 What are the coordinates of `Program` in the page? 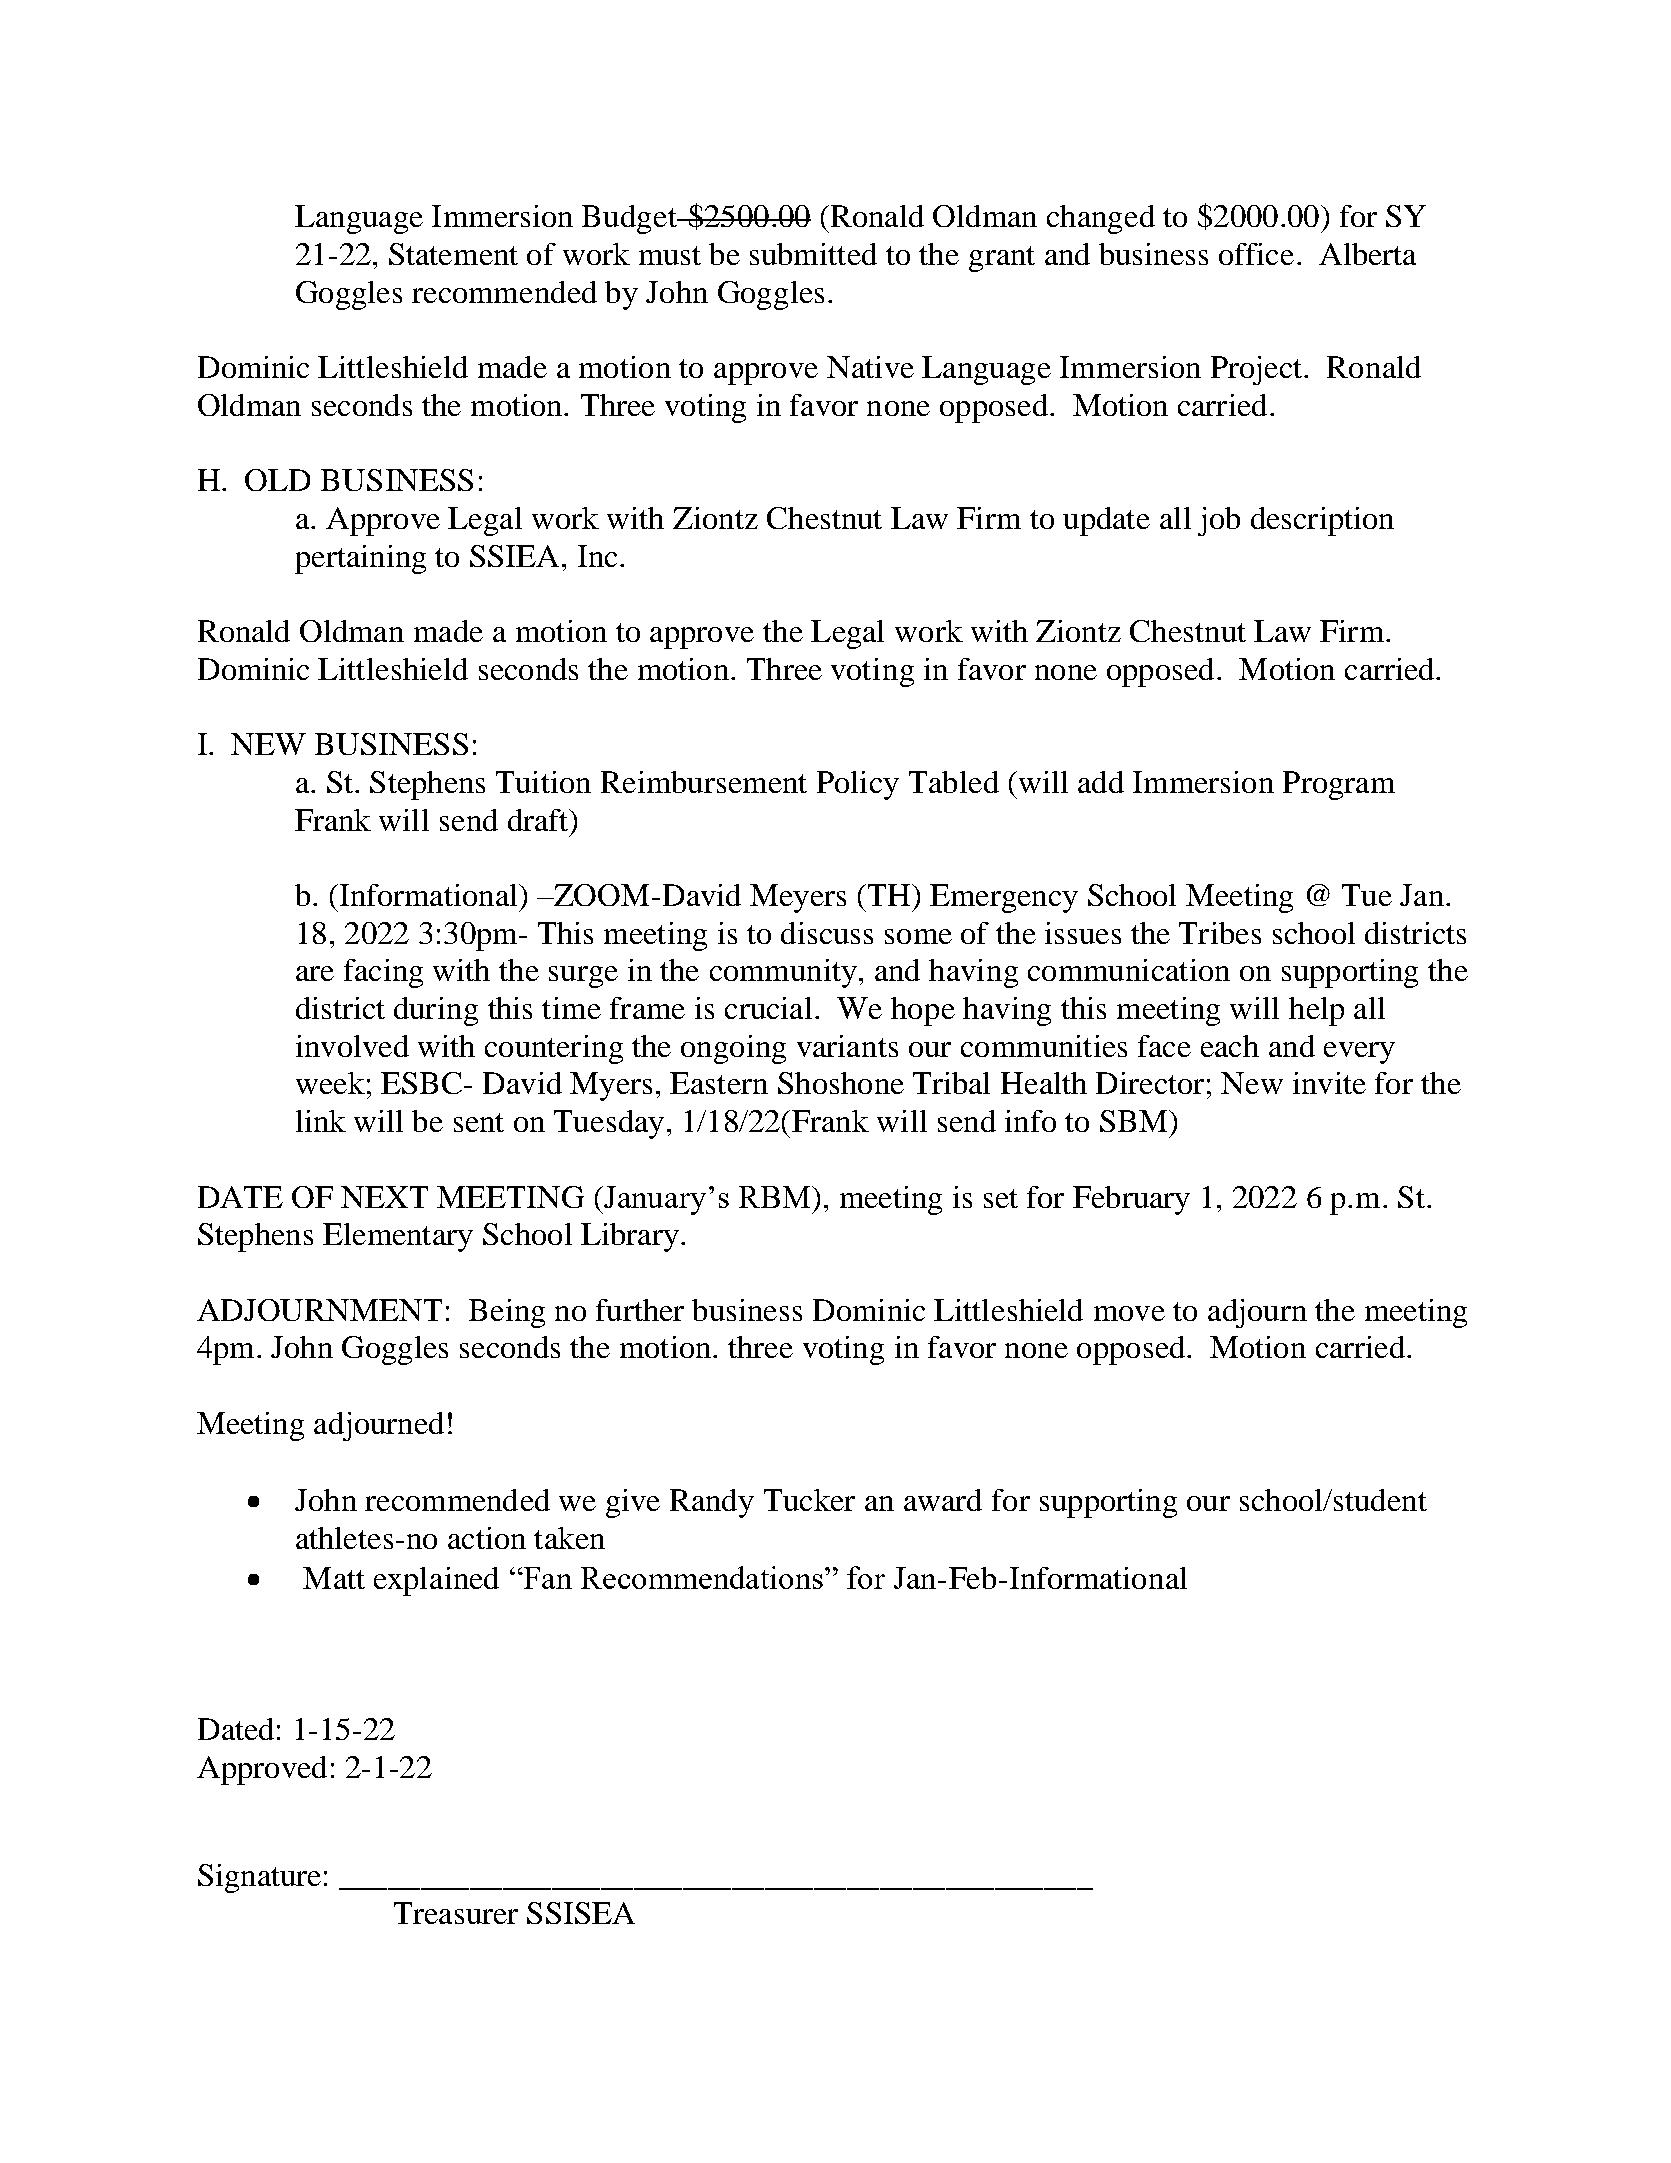 It's located at (1339, 785).
